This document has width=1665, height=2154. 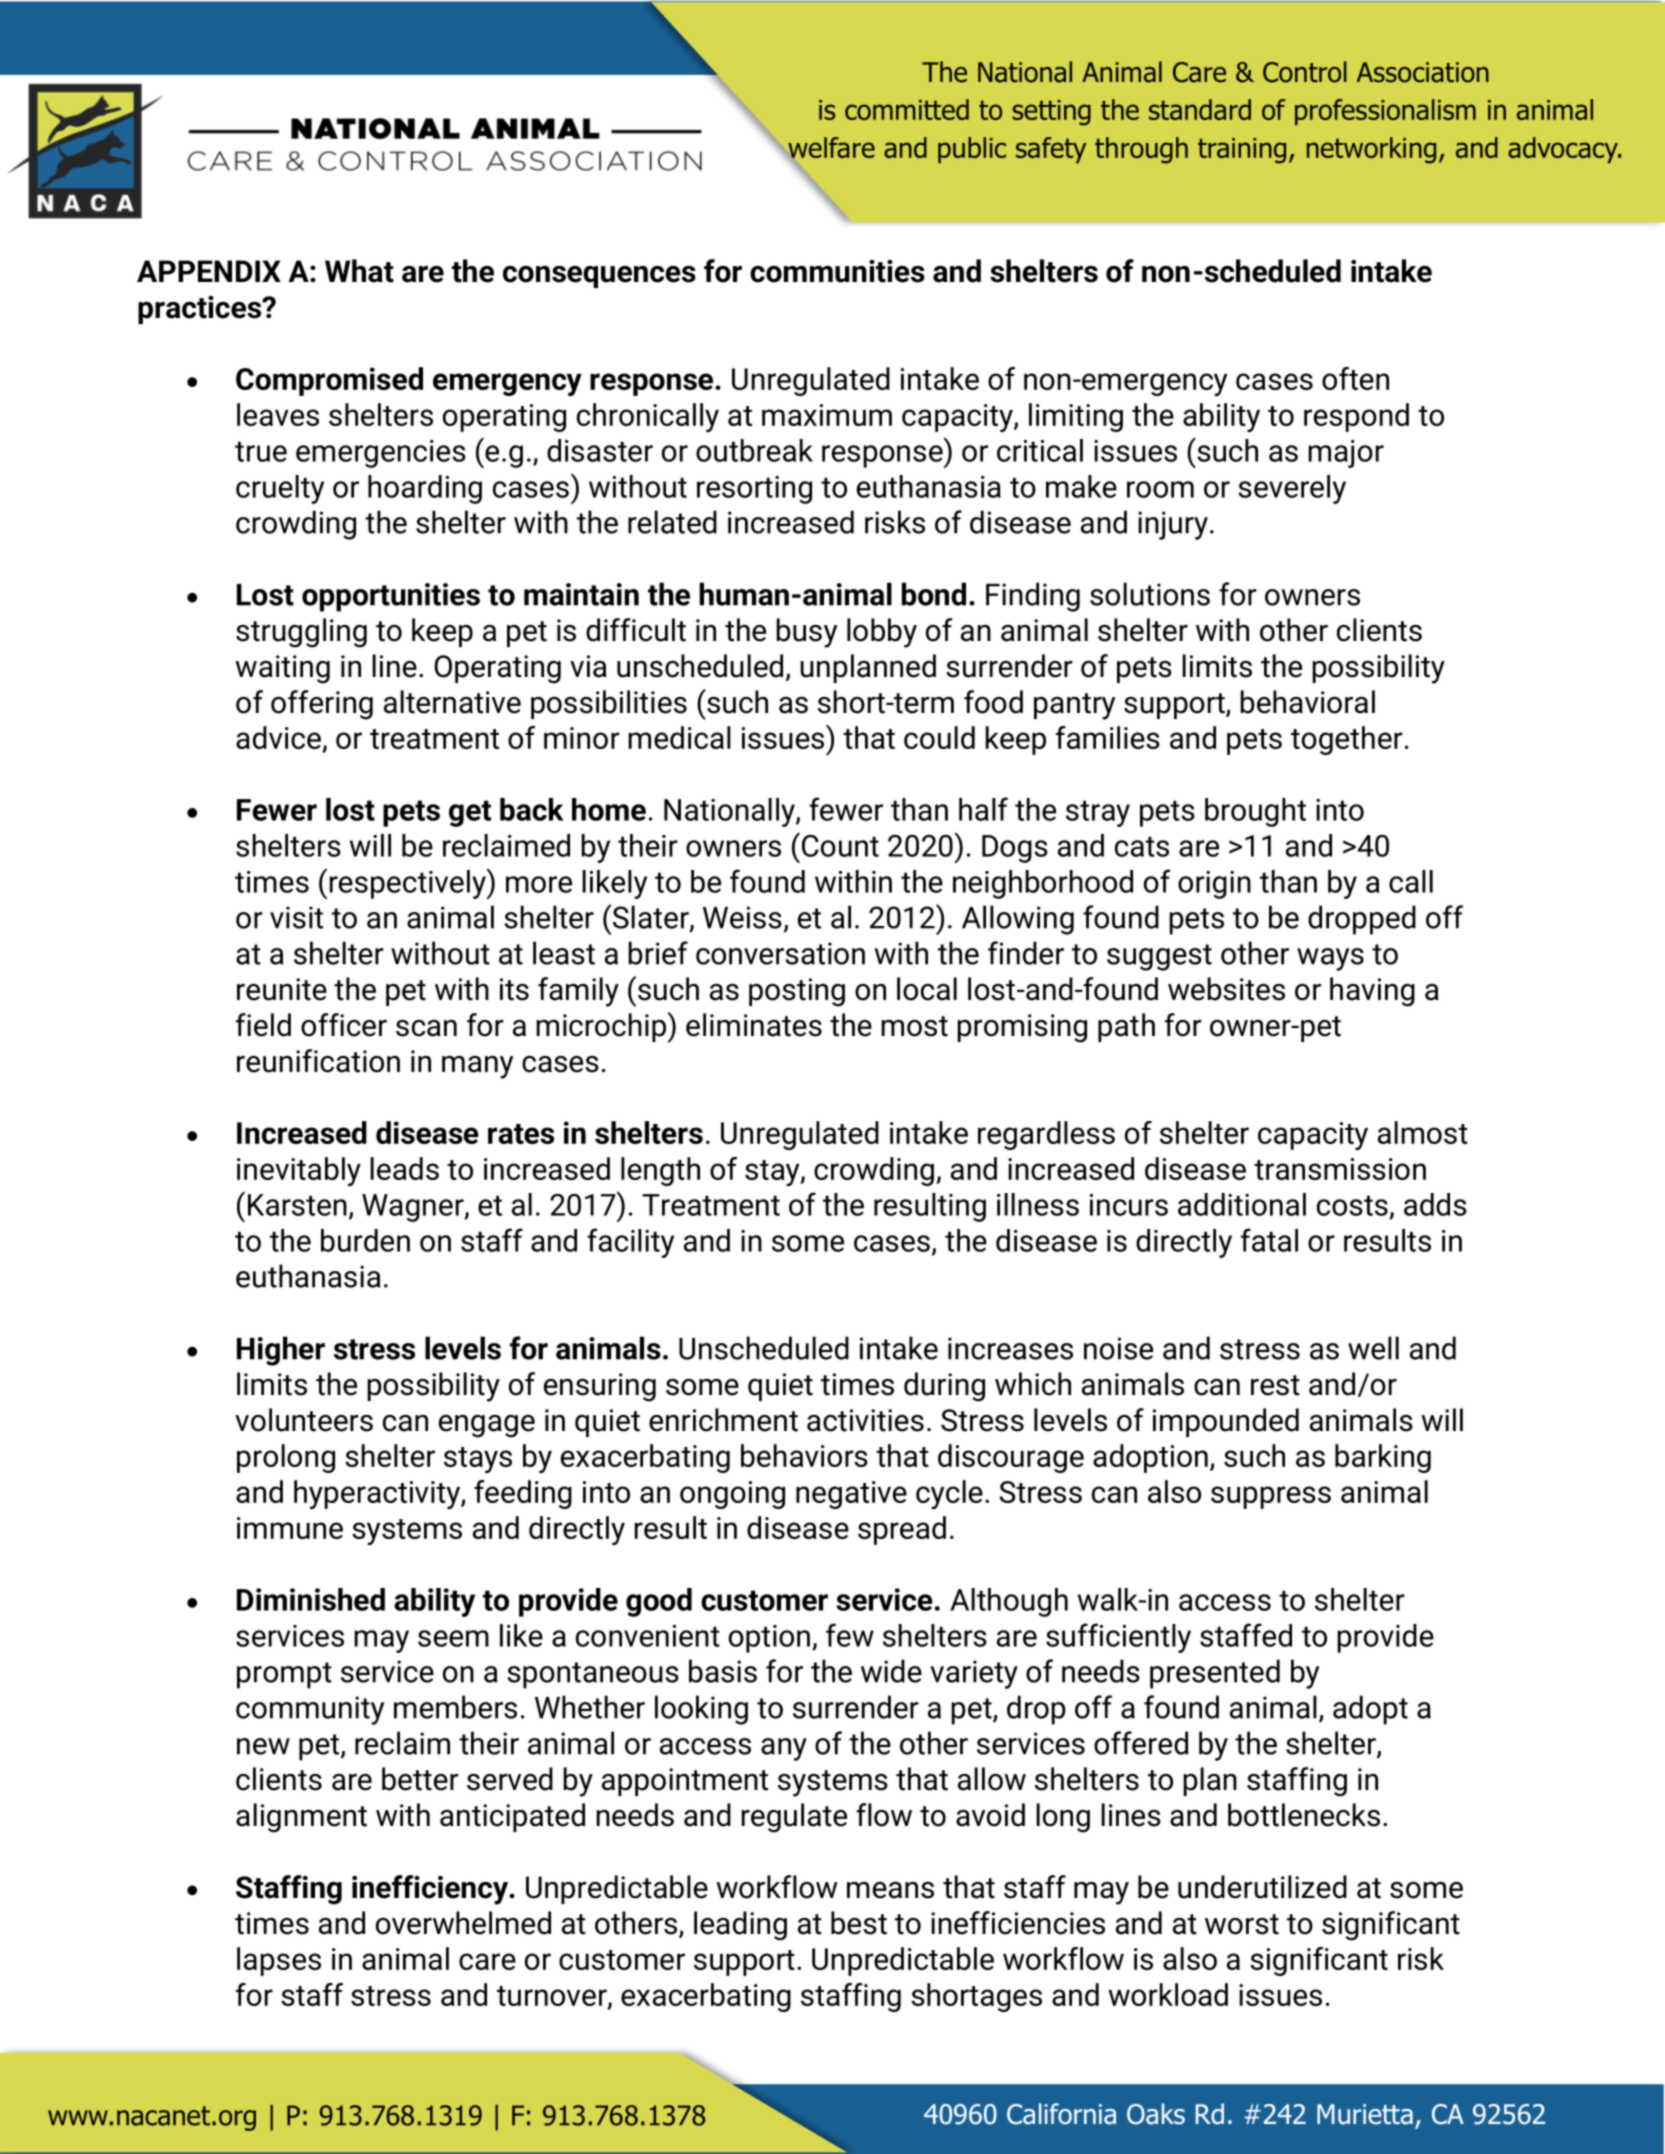 What do you see at coordinates (359, 271) in the document?
I see `What` at bounding box center [359, 271].
